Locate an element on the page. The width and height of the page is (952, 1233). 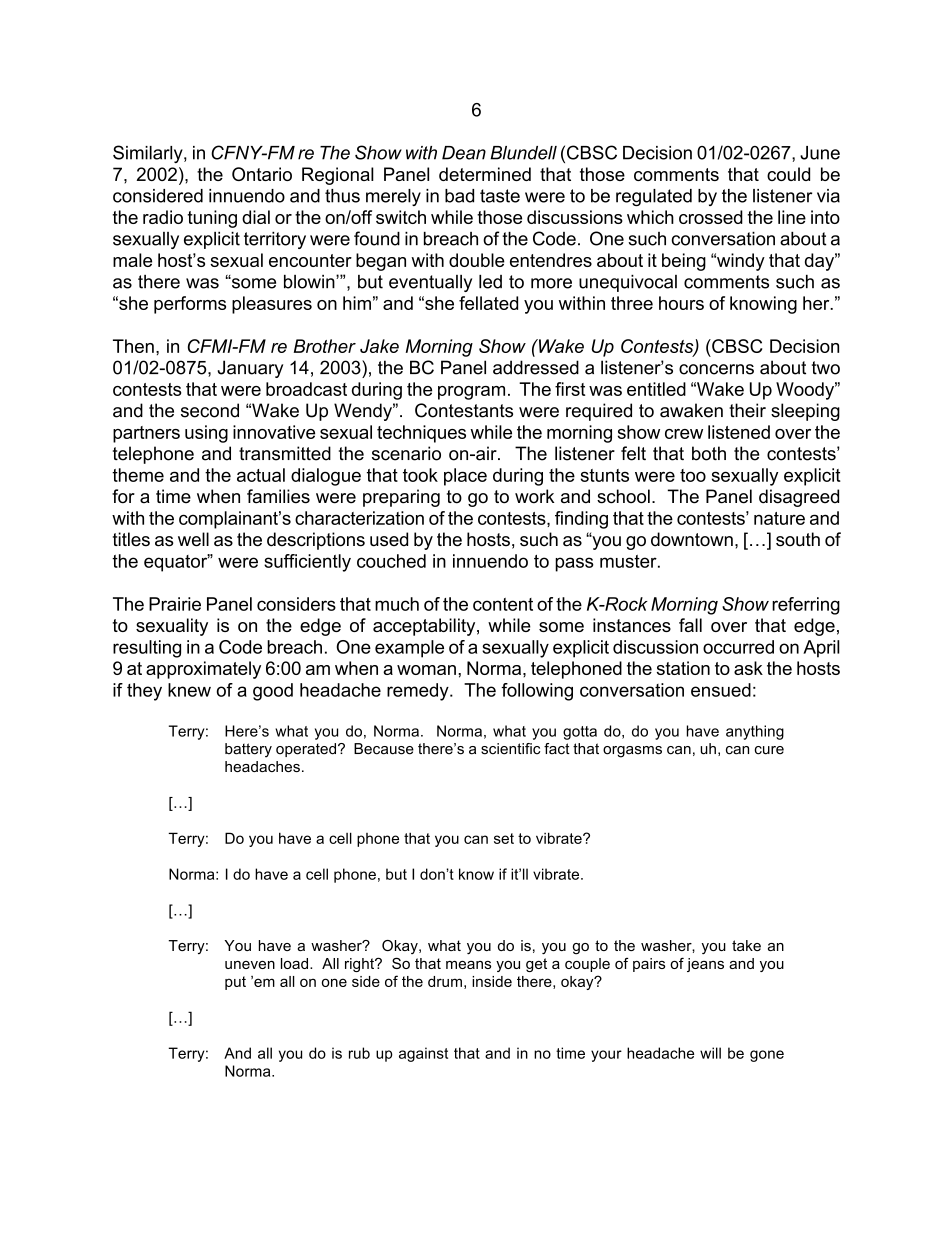
put is located at coordinates (235, 983).
